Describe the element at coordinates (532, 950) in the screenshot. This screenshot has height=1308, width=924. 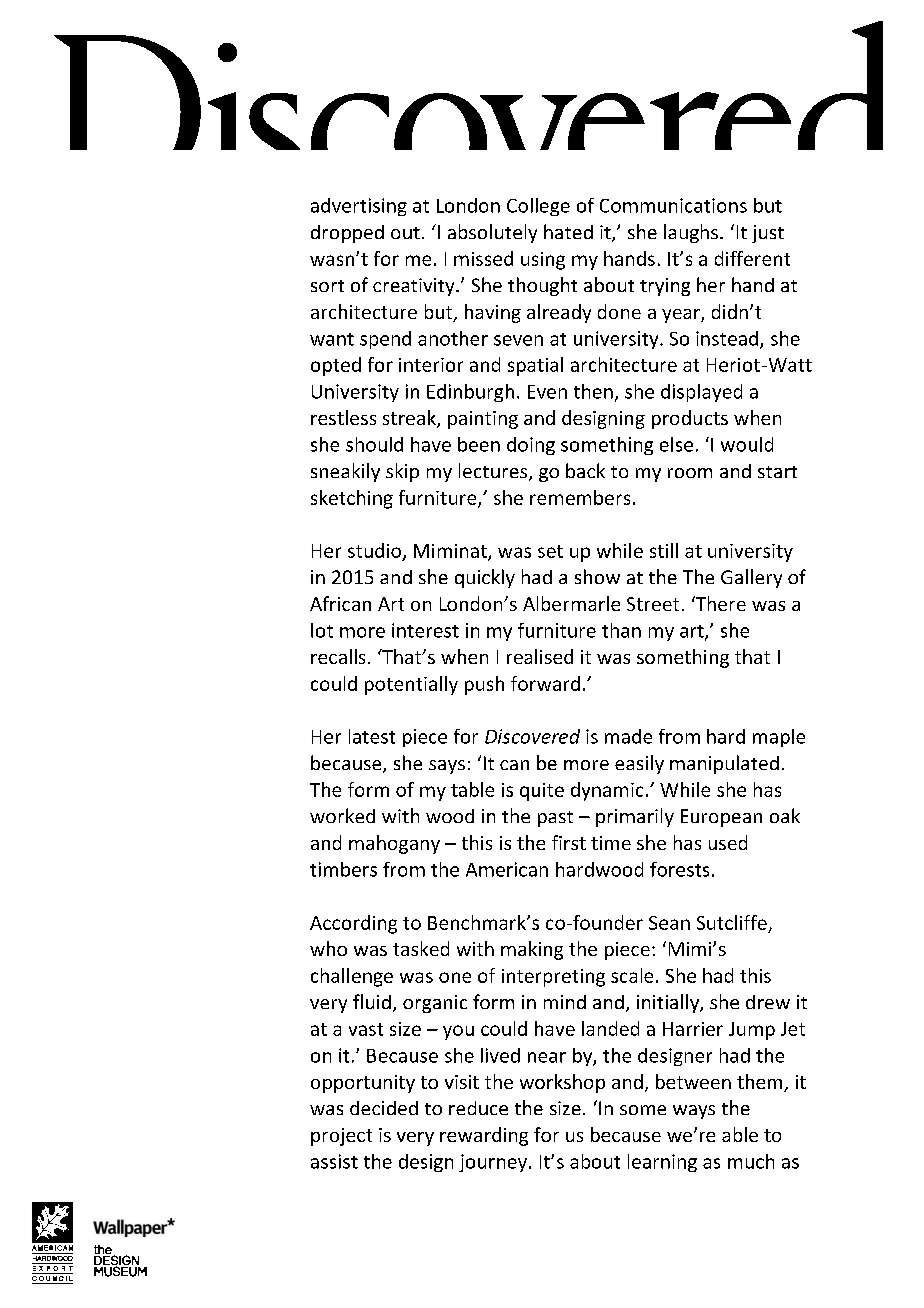
I see `making` at that location.
